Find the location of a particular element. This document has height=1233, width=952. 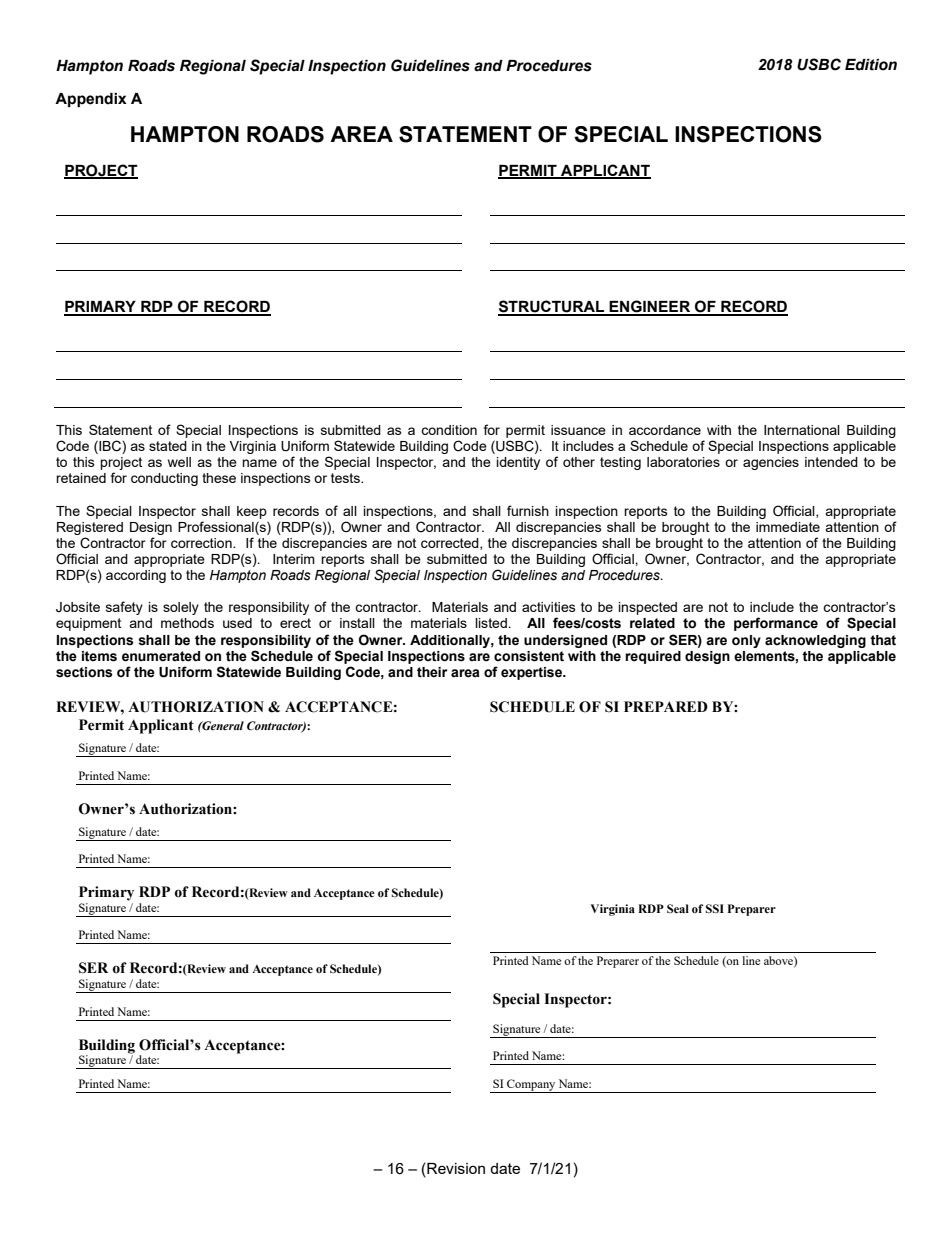

listed is located at coordinates (492, 623).
